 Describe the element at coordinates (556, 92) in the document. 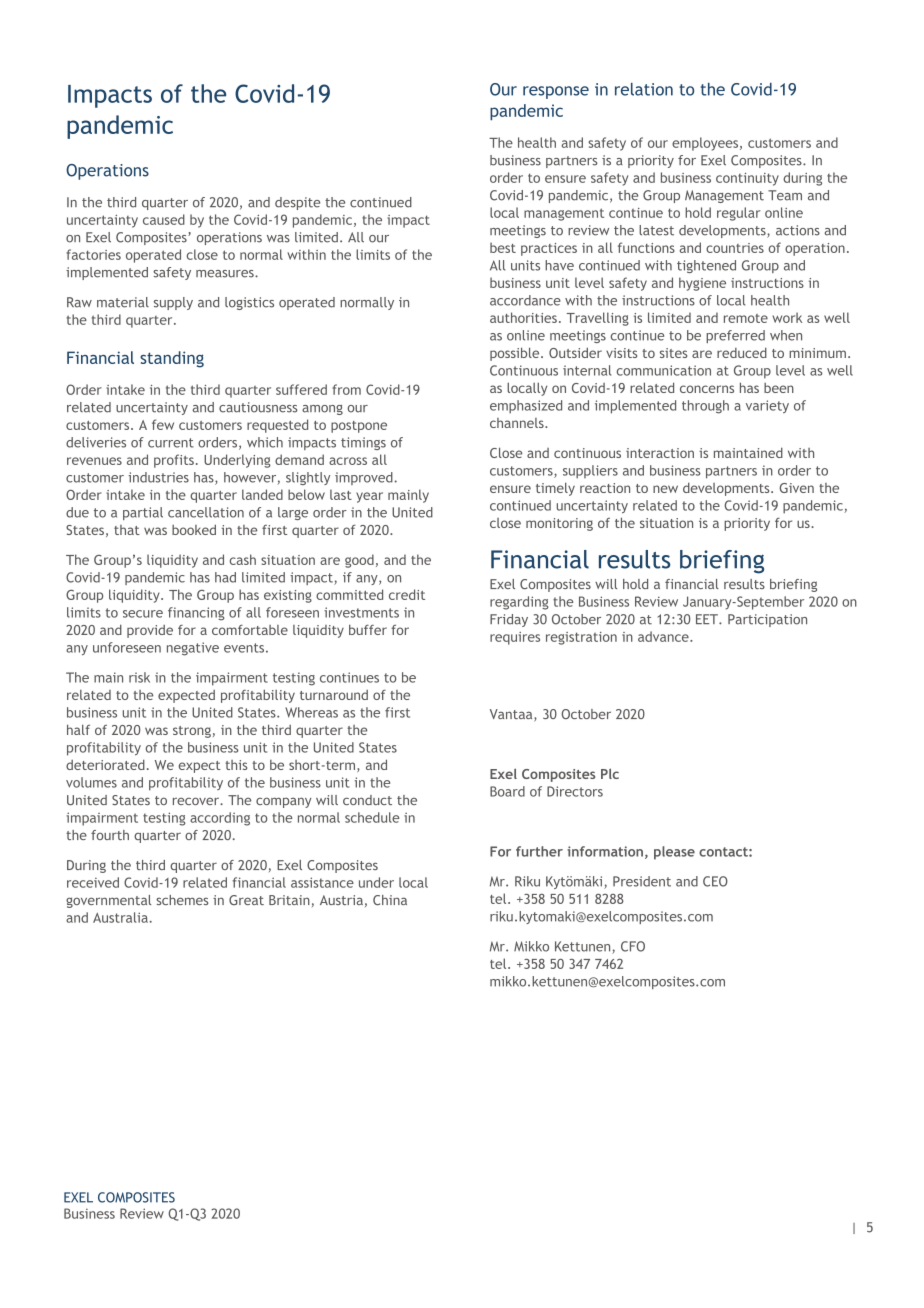

I see `response` at that location.
